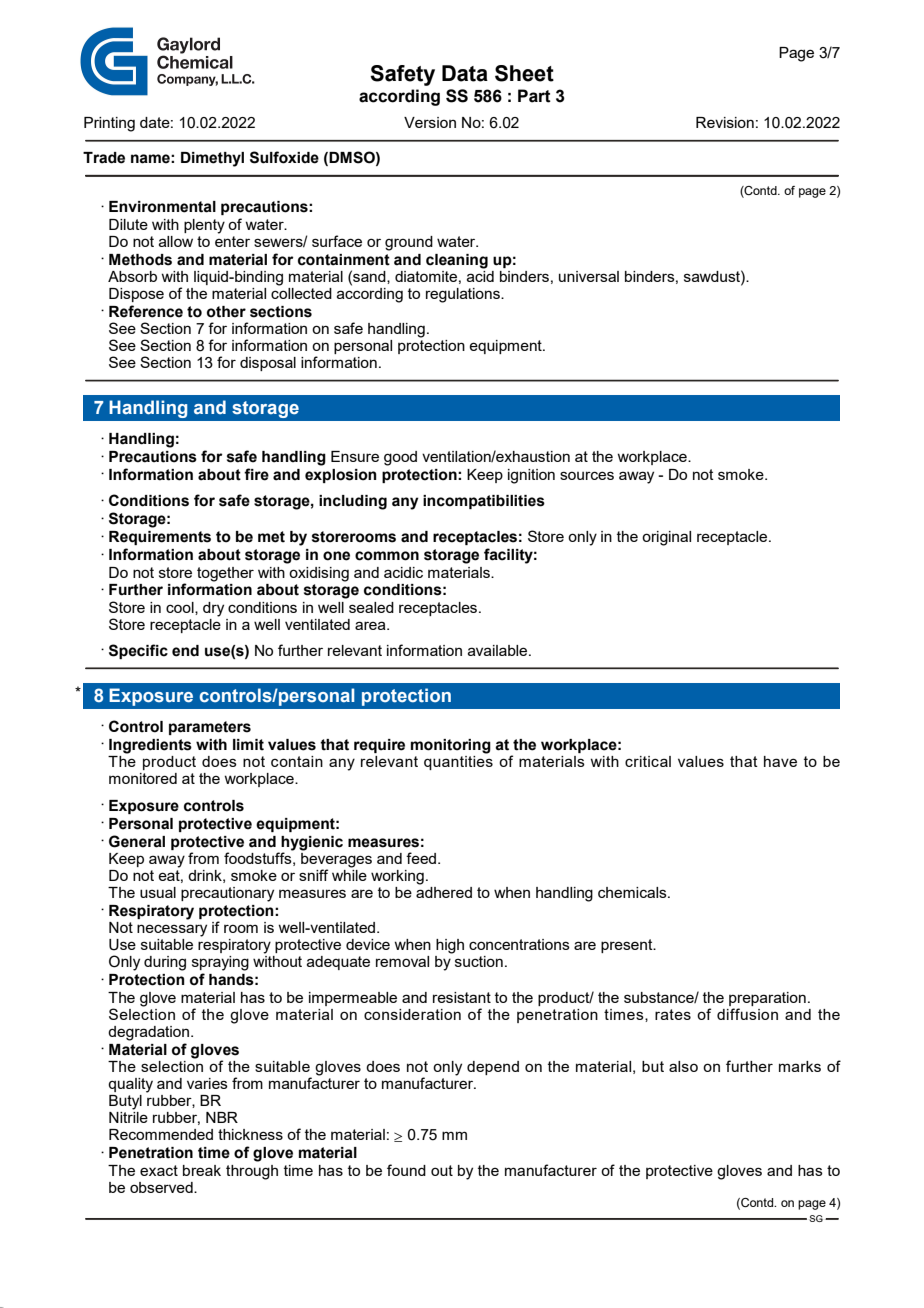  I want to click on available, so click(499, 650).
